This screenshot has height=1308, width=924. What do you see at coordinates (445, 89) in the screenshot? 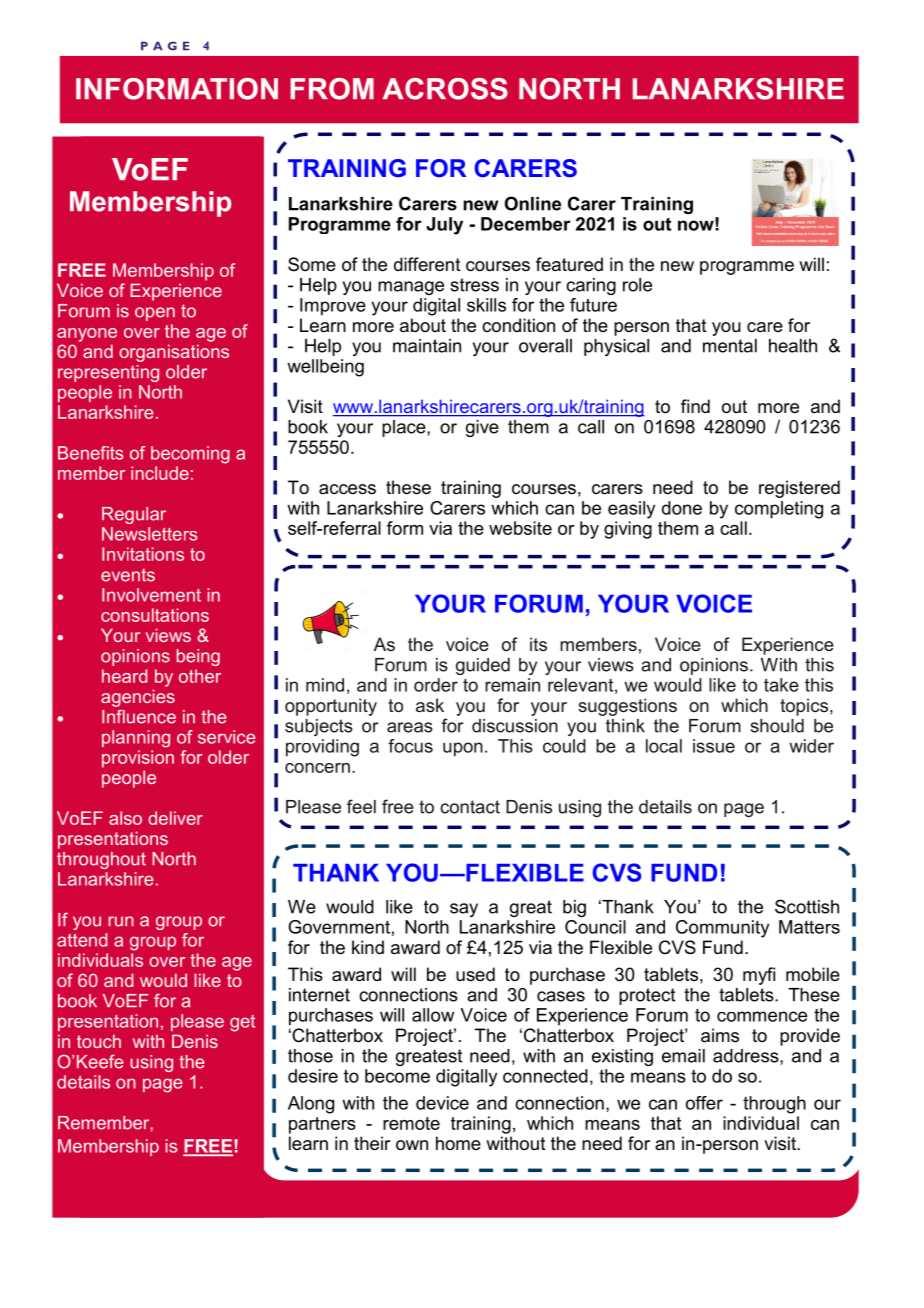
I see `ACROSS` at bounding box center [445, 89].
